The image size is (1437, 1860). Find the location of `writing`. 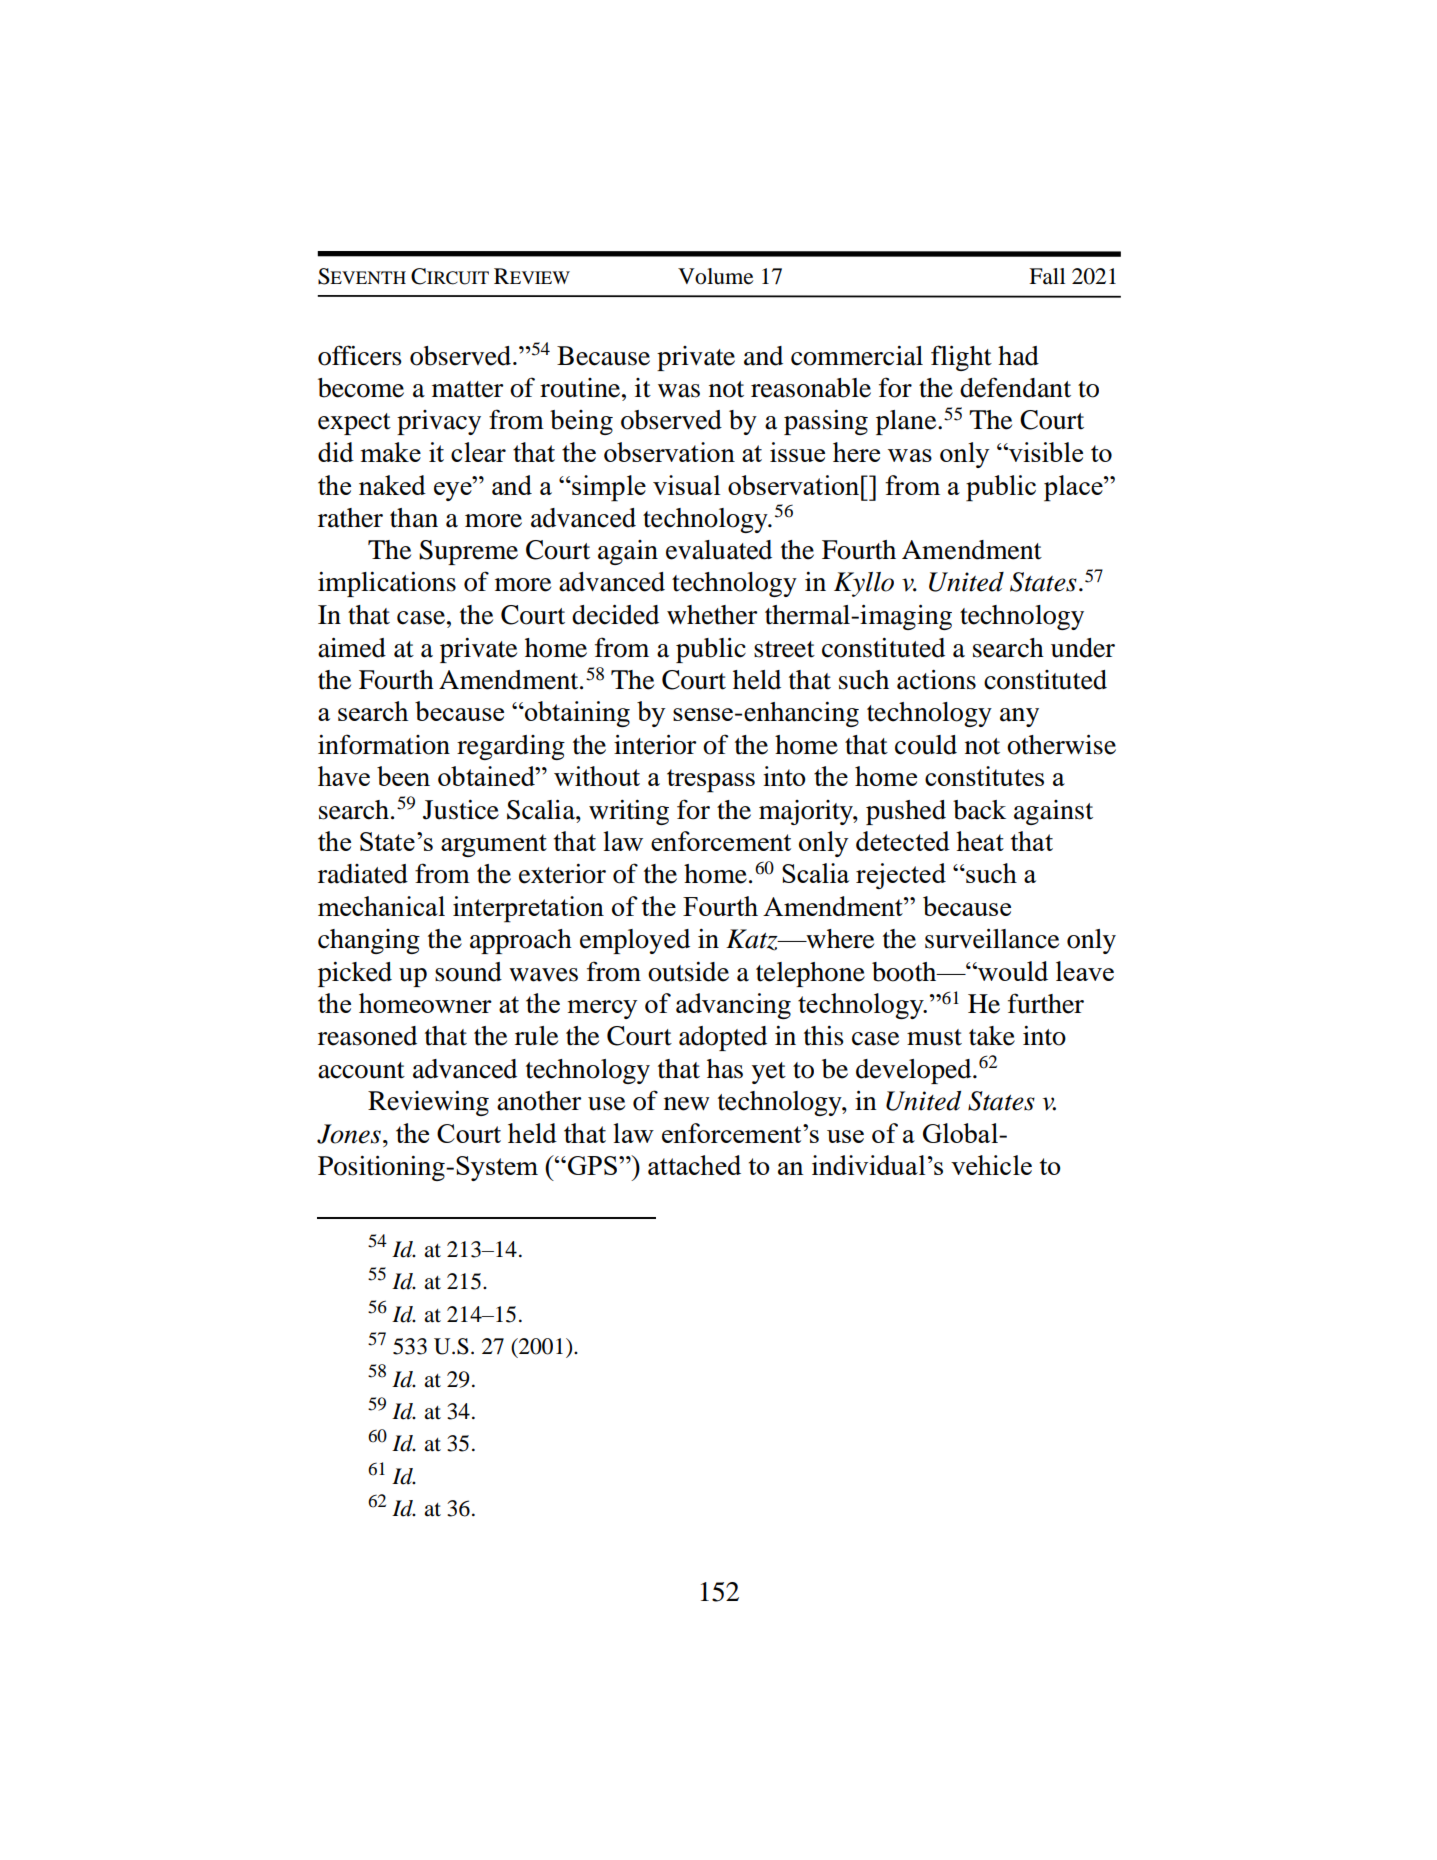

writing is located at coordinates (629, 812).
